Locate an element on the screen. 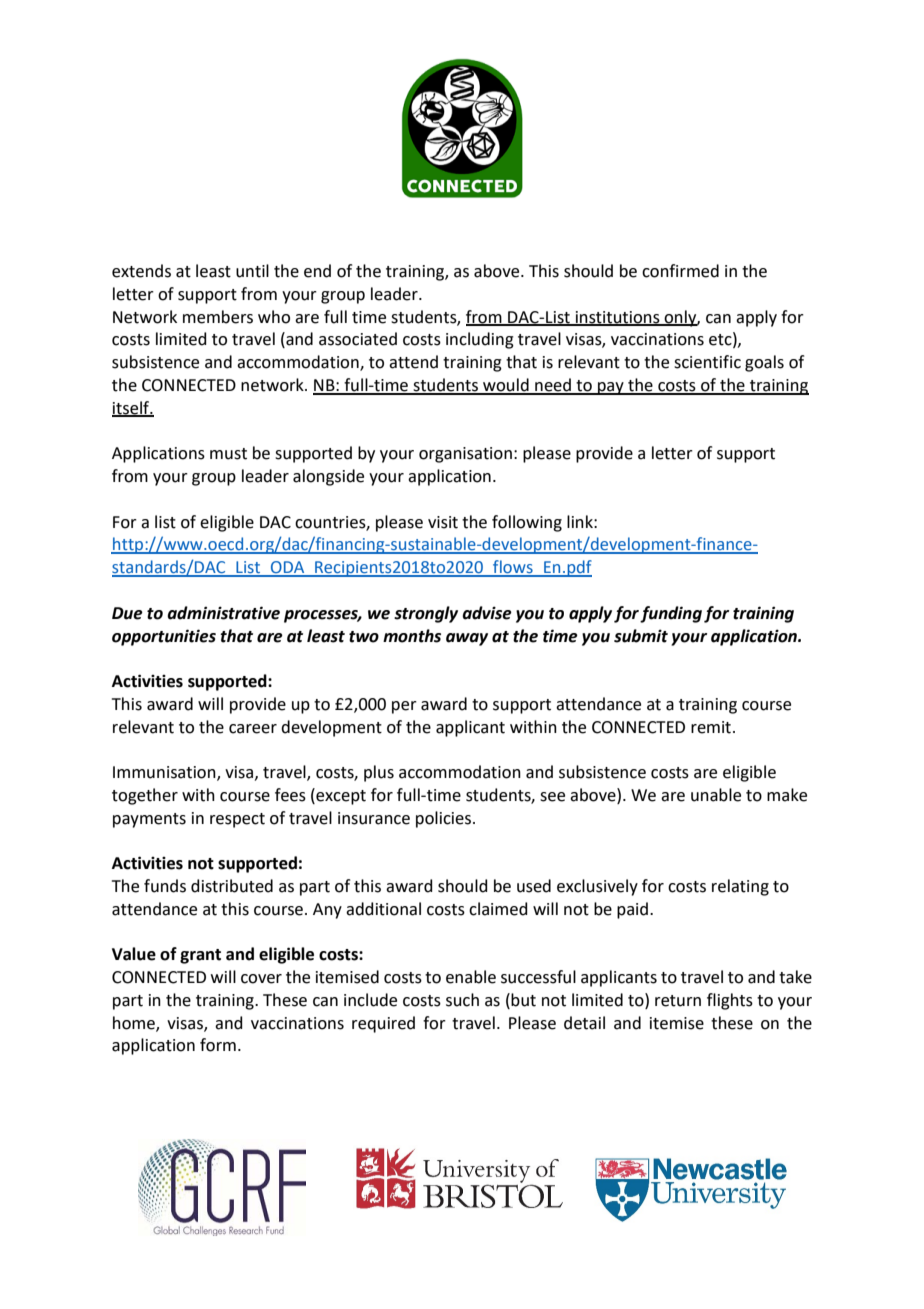  opportunities is located at coordinates (164, 637).
